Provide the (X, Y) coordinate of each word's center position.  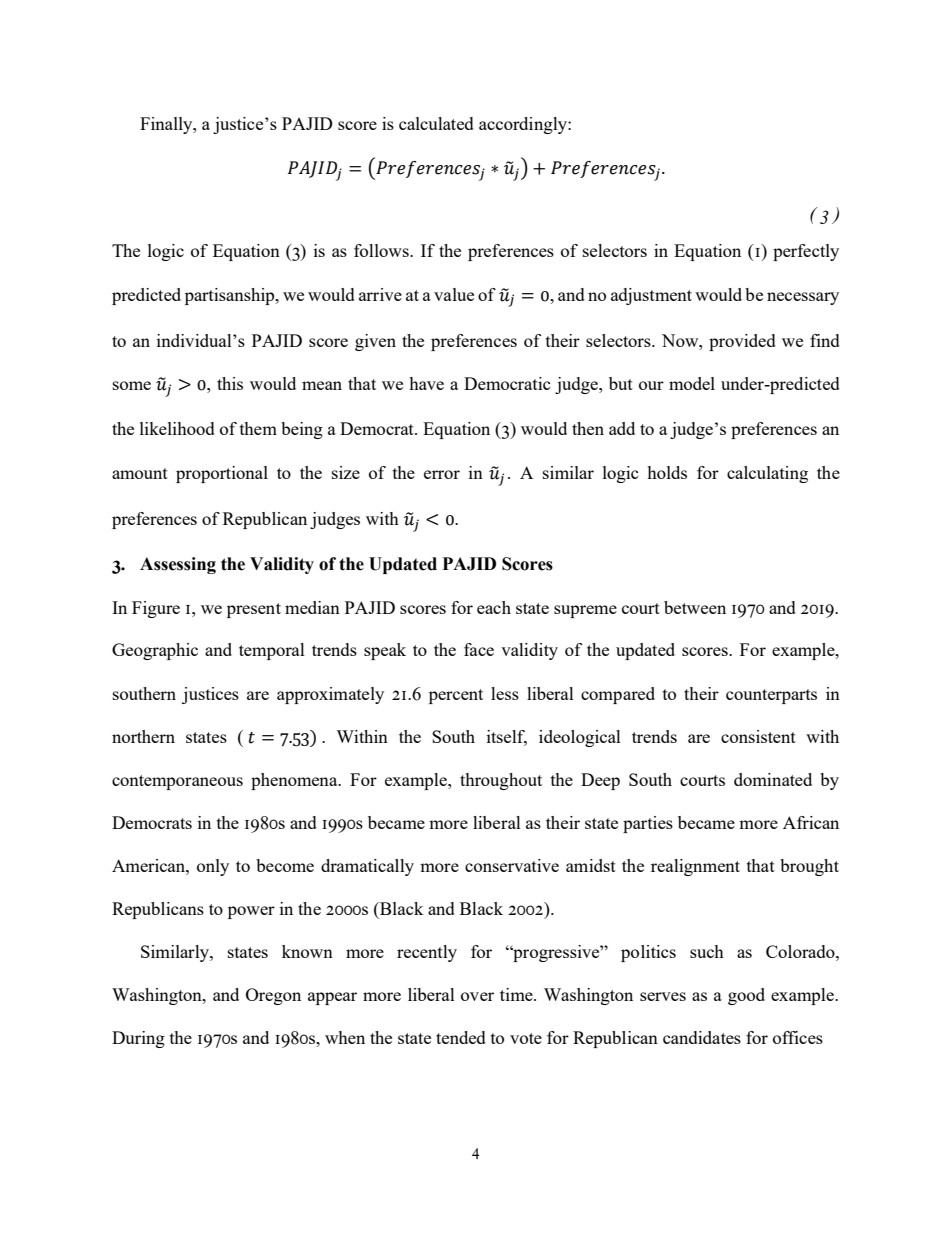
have (426, 383)
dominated (773, 779)
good (746, 996)
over (477, 996)
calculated (436, 123)
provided (742, 342)
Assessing (178, 565)
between (695, 607)
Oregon (273, 996)
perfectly (806, 252)
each (494, 607)
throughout (501, 781)
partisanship (231, 296)
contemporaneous (177, 782)
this (230, 383)
